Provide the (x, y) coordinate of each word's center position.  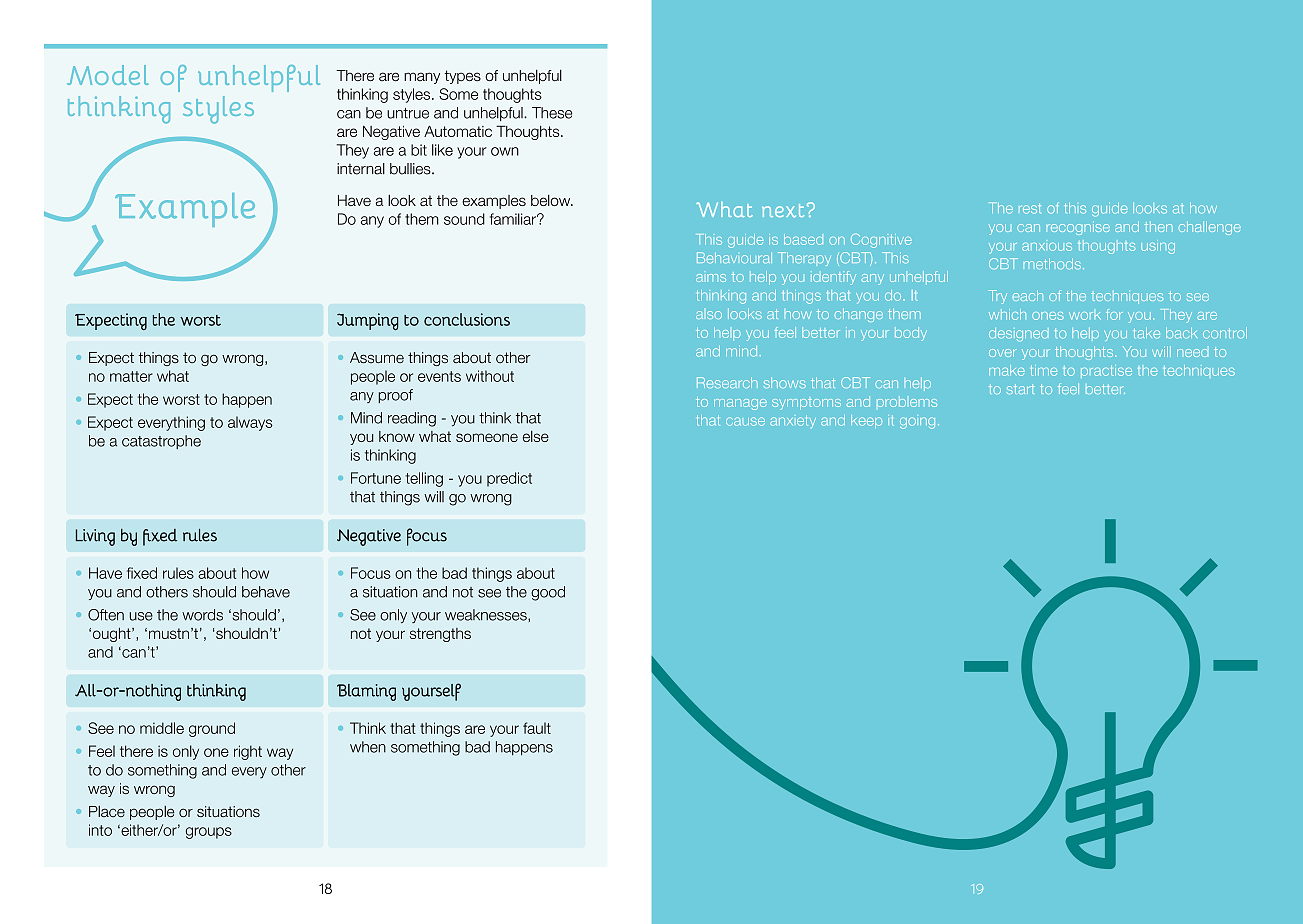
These (552, 113)
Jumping (368, 322)
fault (537, 728)
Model (107, 75)
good (548, 593)
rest (1030, 208)
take (1146, 333)
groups (209, 833)
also (709, 315)
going (917, 423)
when (368, 747)
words (202, 615)
